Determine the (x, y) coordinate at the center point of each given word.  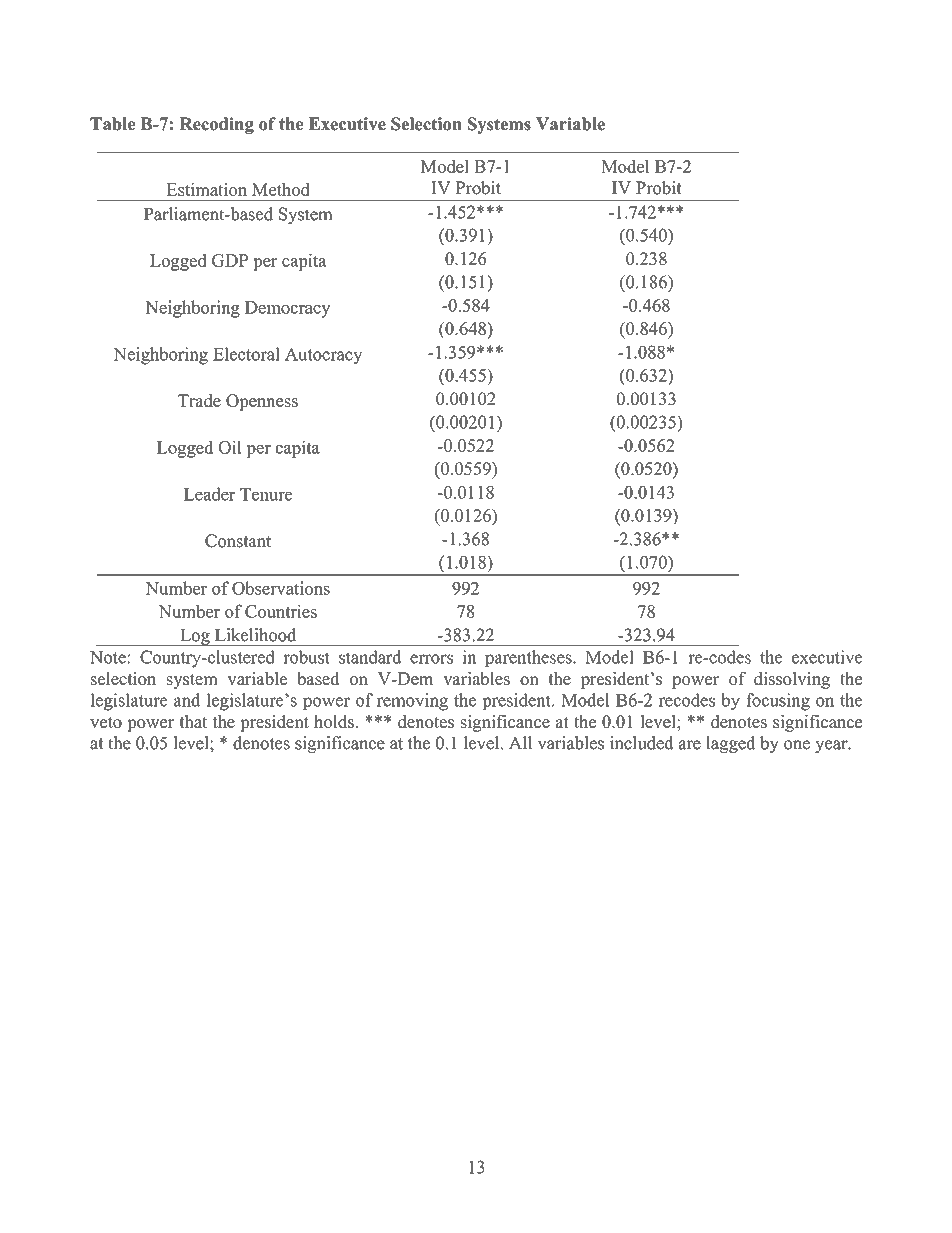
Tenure (266, 494)
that (193, 721)
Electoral (246, 354)
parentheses (529, 658)
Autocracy (324, 356)
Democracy (288, 309)
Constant (238, 541)
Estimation (206, 189)
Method (281, 189)
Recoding (216, 125)
